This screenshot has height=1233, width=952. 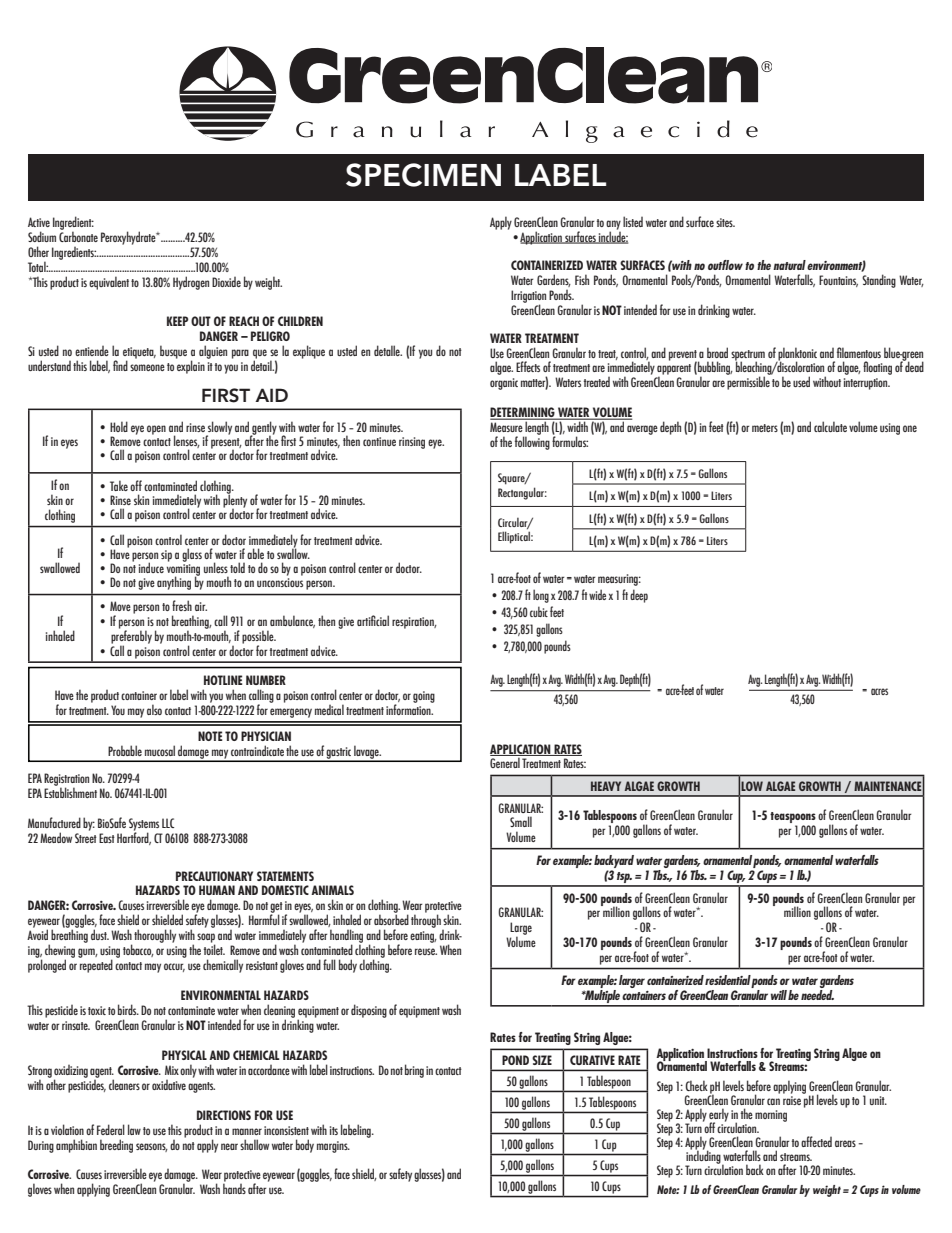 I want to click on sites, so click(x=725, y=222).
